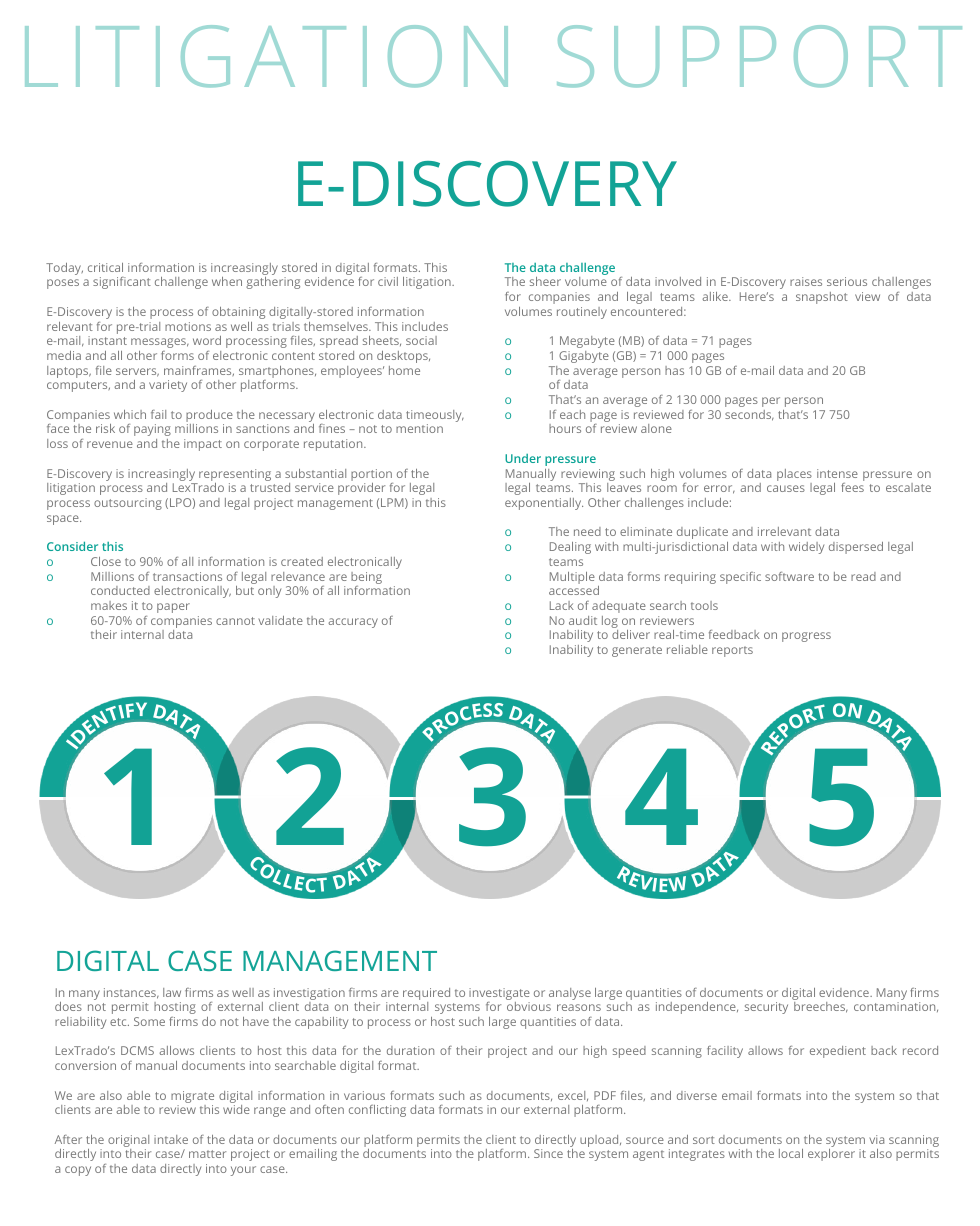 Image resolution: width=980 pixels, height=1226 pixels. I want to click on critical, so click(105, 267).
